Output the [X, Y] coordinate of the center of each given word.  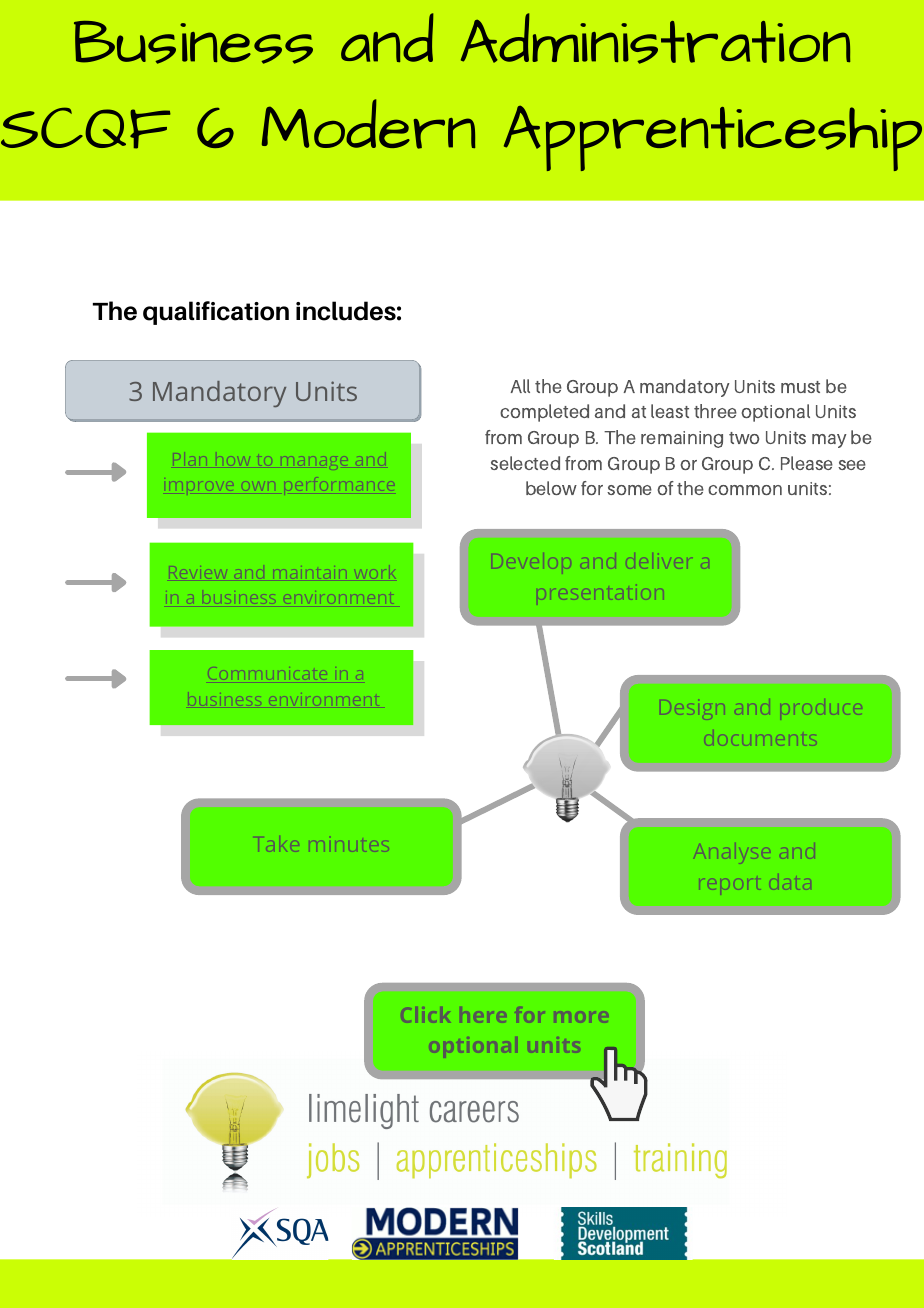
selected [525, 463]
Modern [368, 124]
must [800, 387]
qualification [216, 313]
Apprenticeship [713, 138]
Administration [655, 38]
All [520, 386]
